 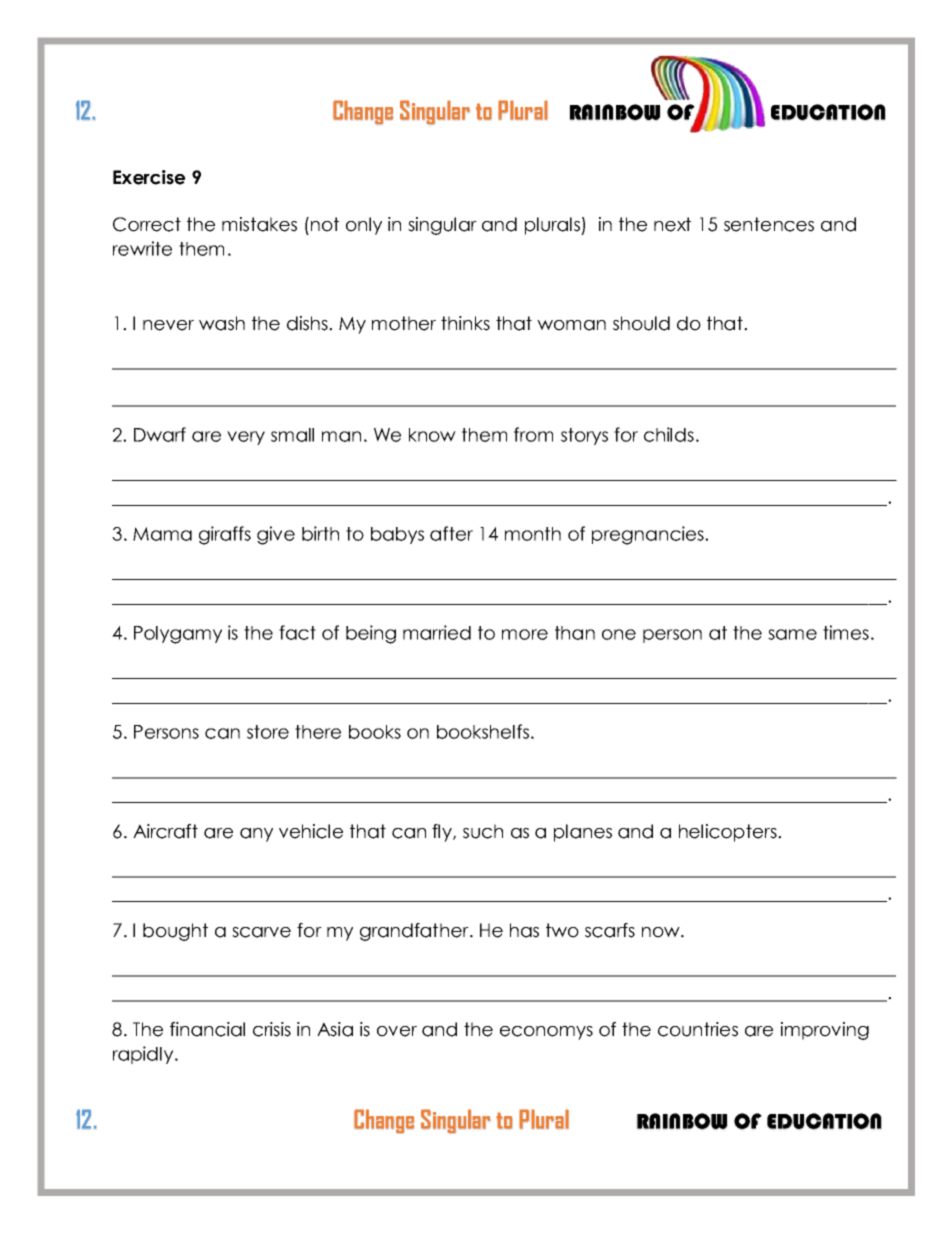 What do you see at coordinates (729, 833) in the screenshot?
I see `helicopters` at bounding box center [729, 833].
